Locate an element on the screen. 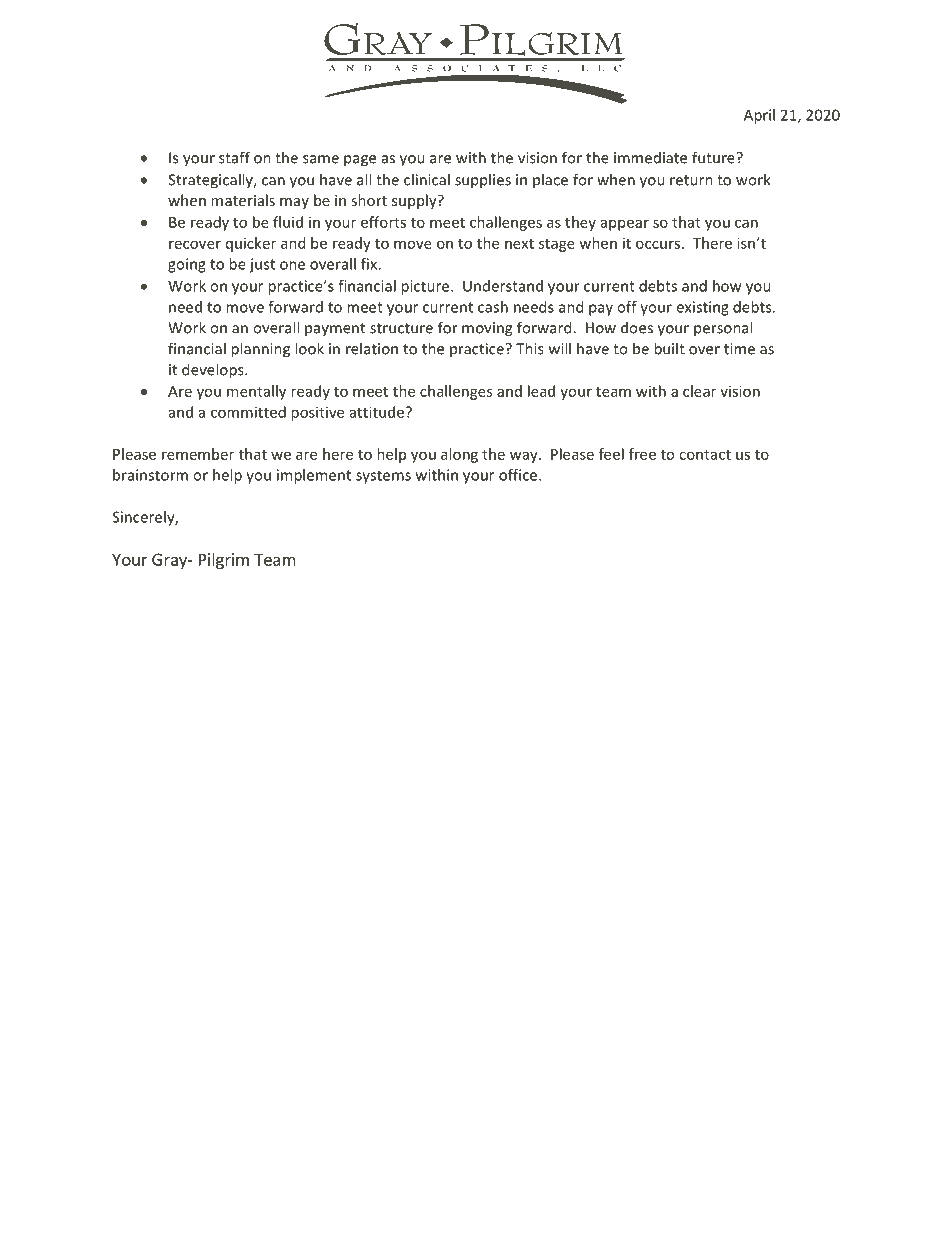 This screenshot has width=952, height=1233. This is located at coordinates (530, 348).
